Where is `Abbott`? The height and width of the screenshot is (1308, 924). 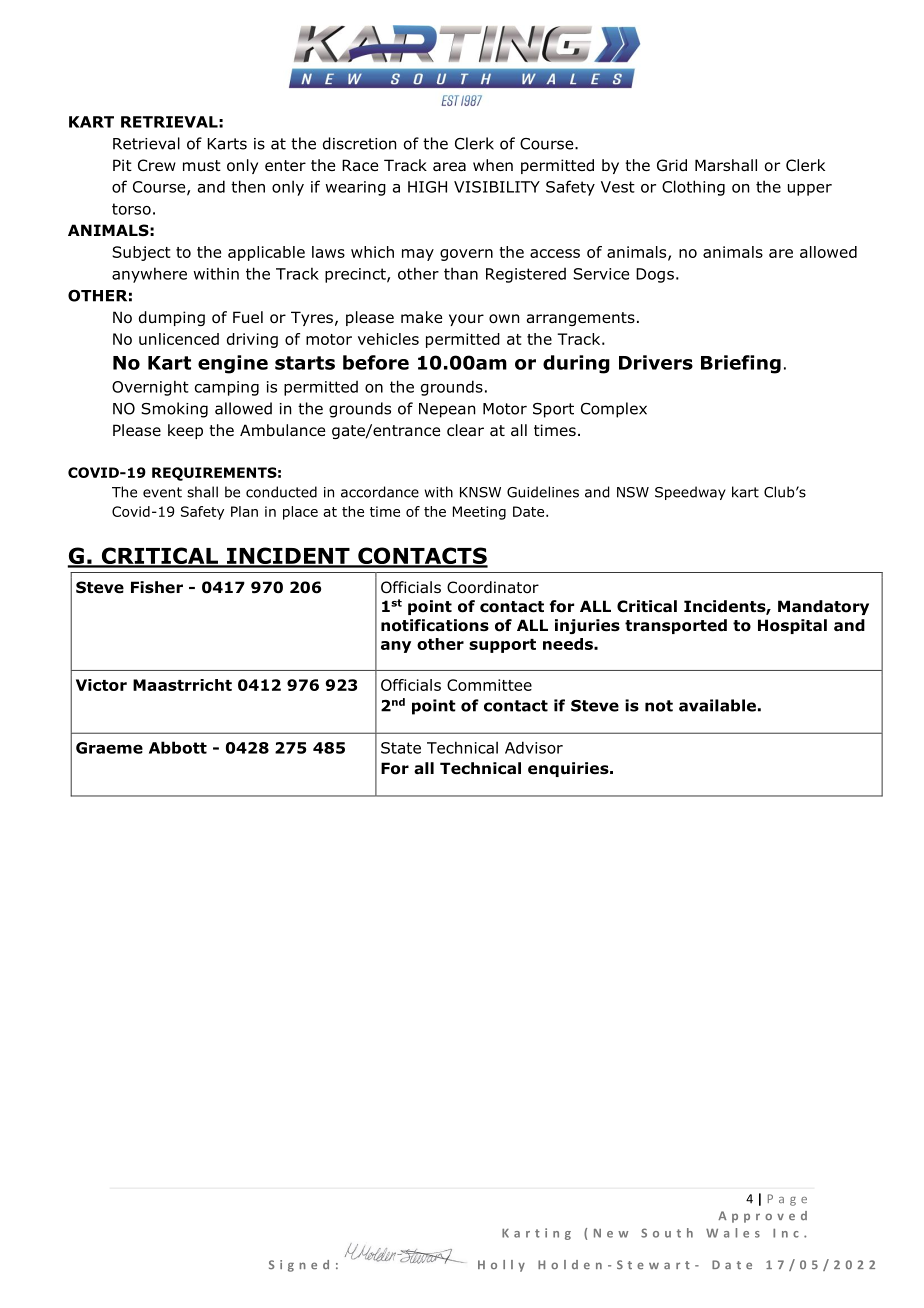 Abbott is located at coordinates (178, 747).
